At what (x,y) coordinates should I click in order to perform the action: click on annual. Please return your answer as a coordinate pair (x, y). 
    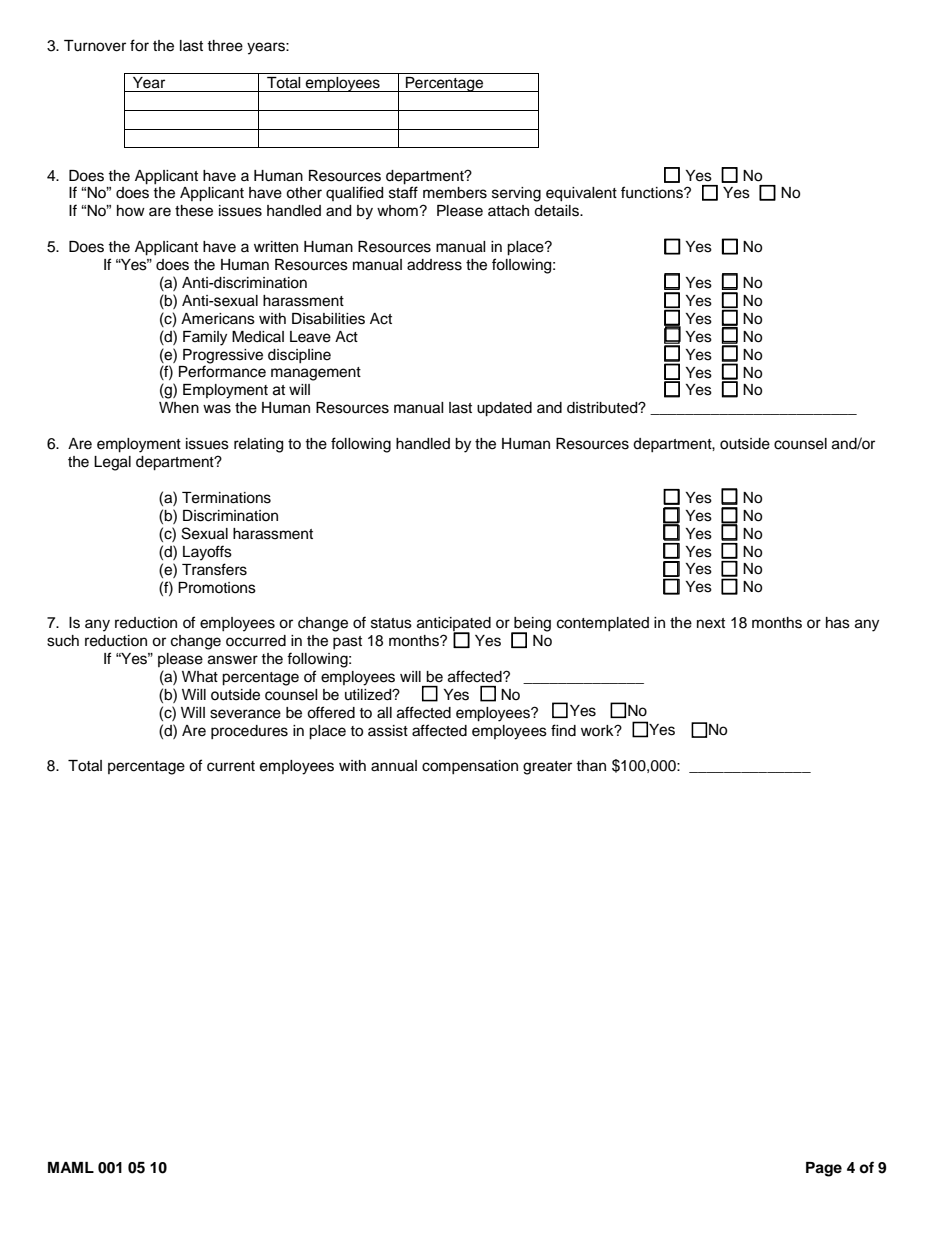
    Looking at the image, I should click on (394, 766).
